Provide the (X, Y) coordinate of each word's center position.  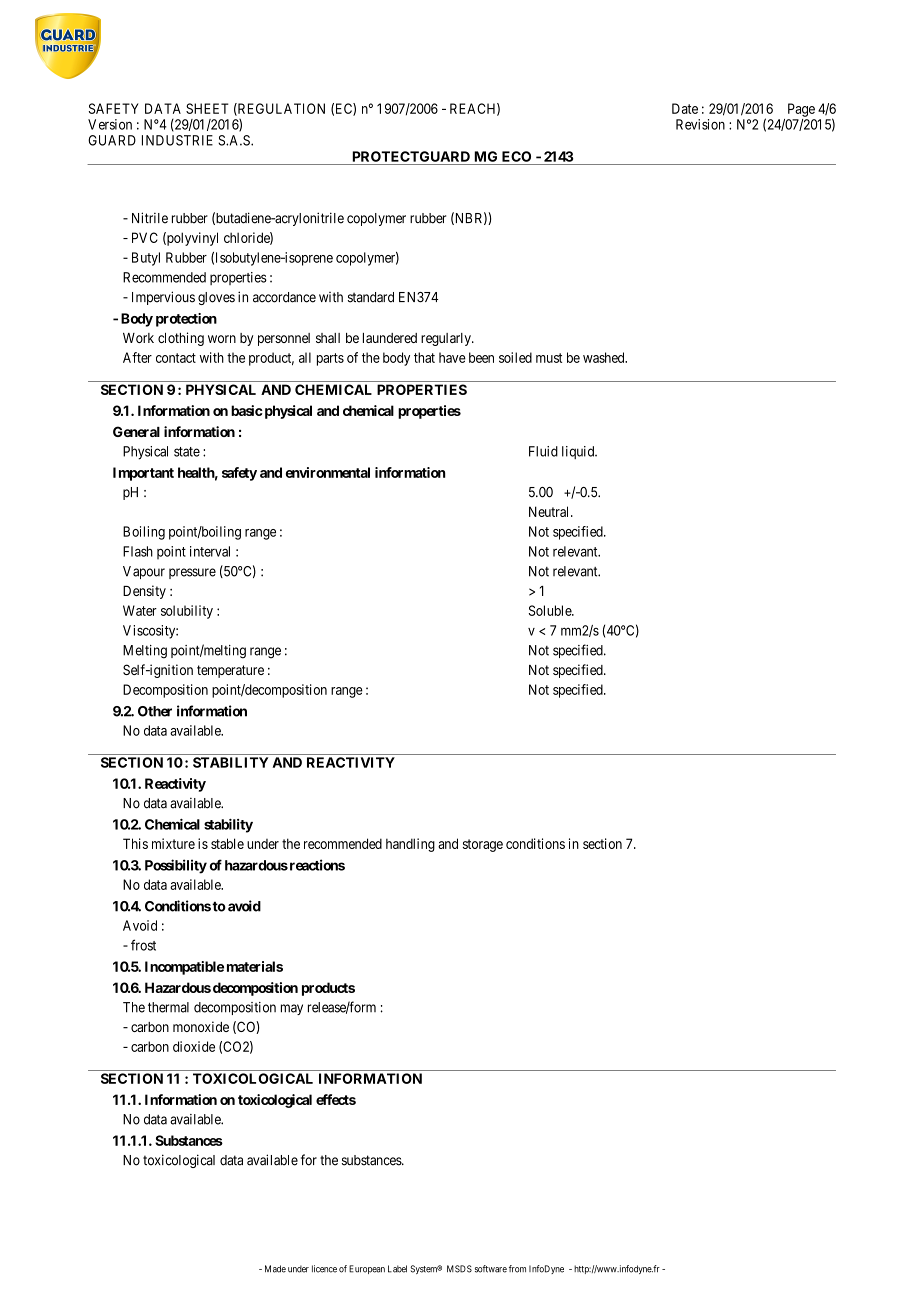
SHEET (207, 108)
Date (685, 108)
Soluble (551, 610)
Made (275, 1269)
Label (397, 1269)
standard (371, 297)
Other (155, 711)
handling (410, 845)
